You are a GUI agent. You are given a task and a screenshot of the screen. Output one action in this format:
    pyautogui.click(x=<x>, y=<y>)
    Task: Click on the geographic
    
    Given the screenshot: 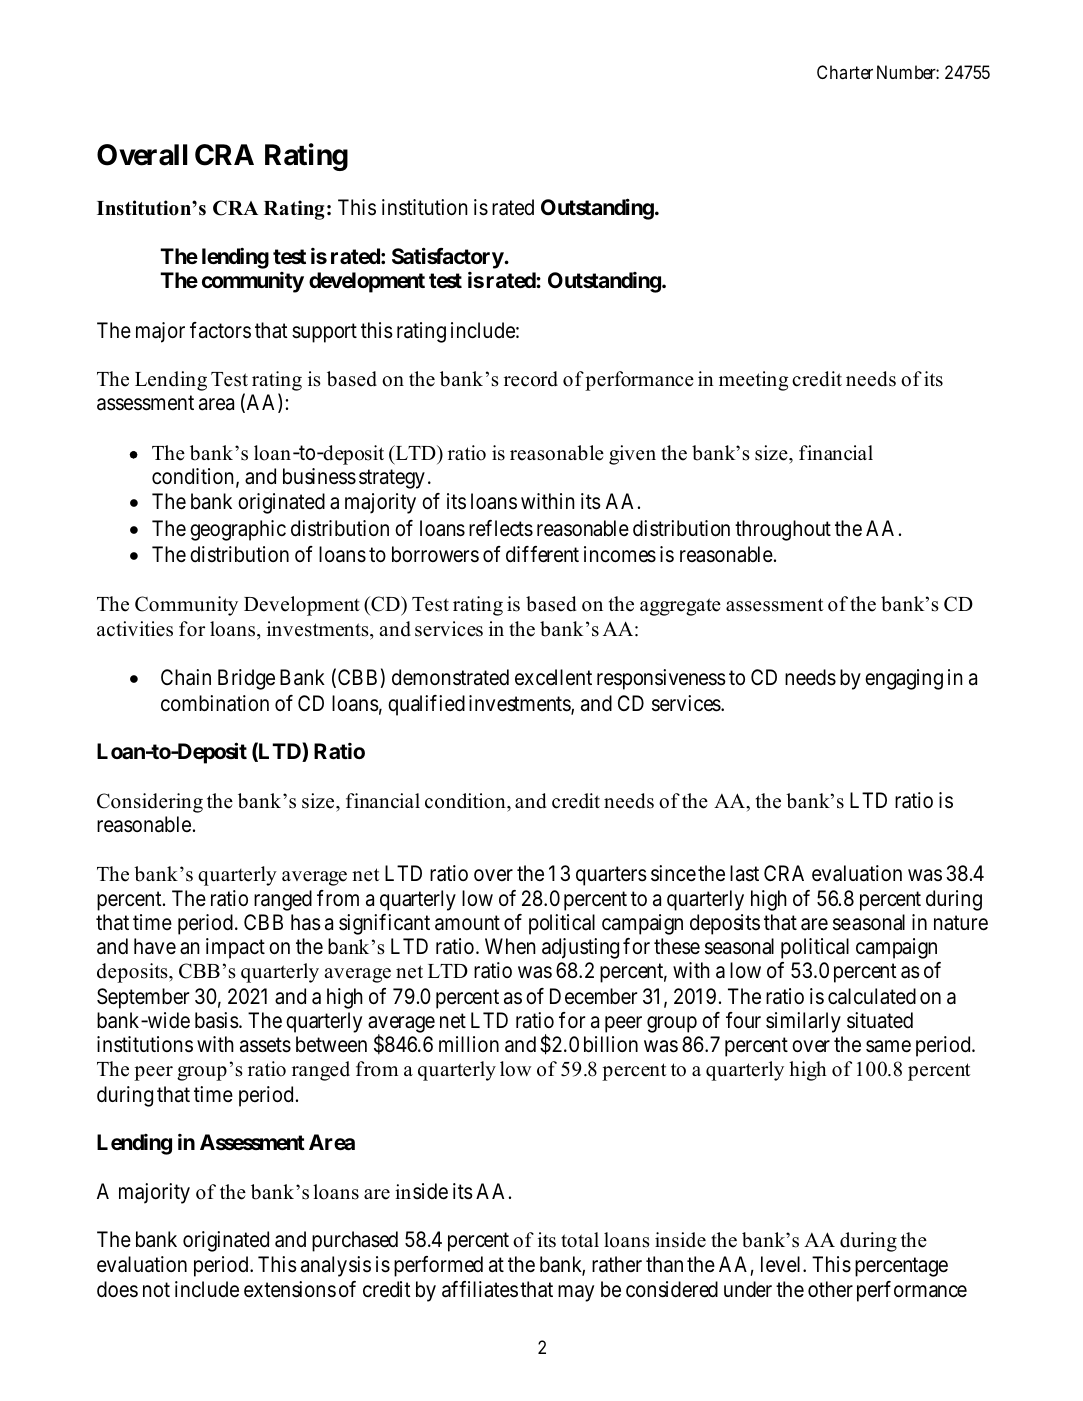 What is the action you would take?
    pyautogui.click(x=238, y=530)
